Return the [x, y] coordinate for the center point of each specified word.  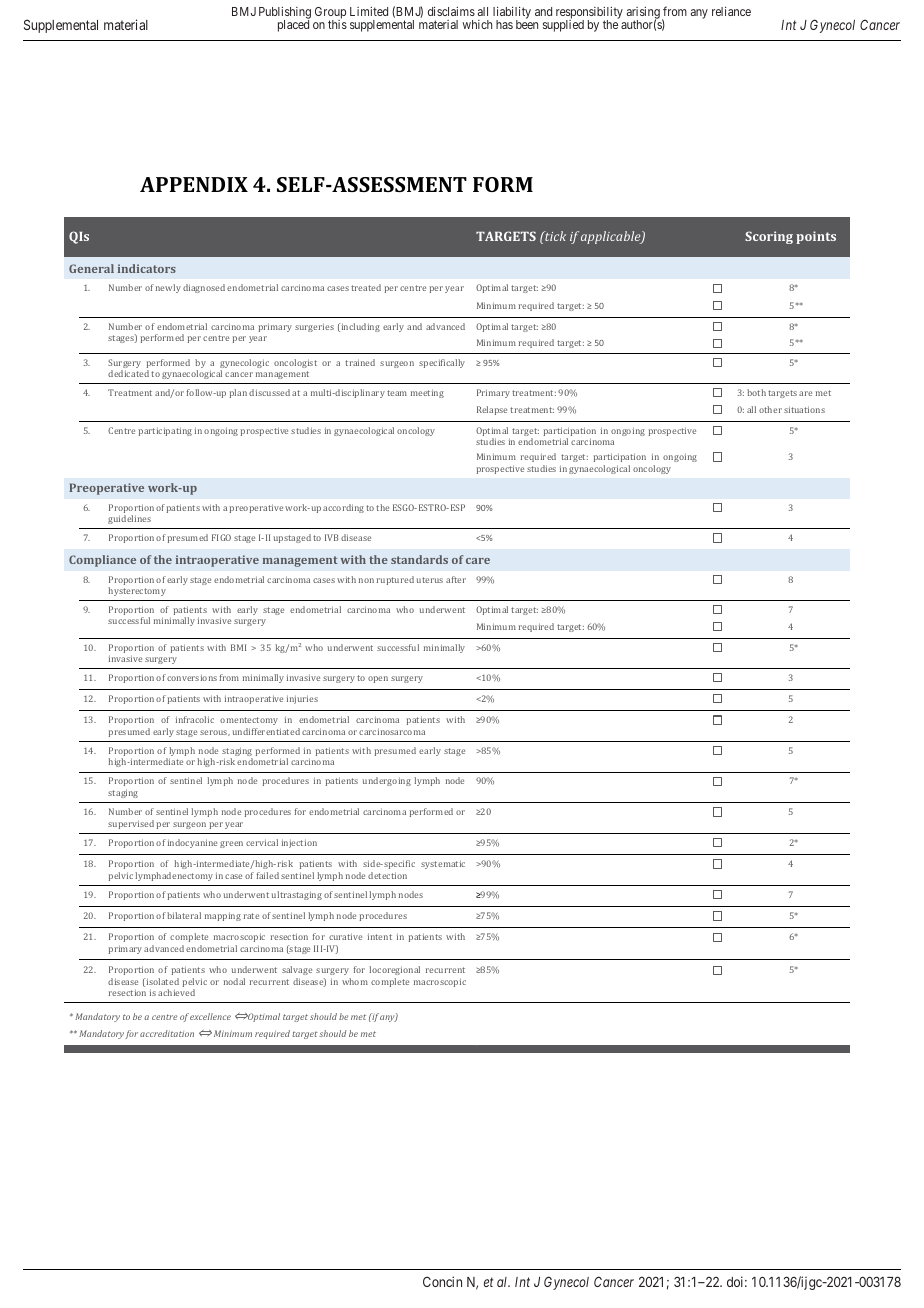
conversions [192, 677]
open [378, 679]
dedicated [128, 373]
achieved [176, 992]
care [478, 561]
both [756, 392]
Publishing [285, 14]
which [477, 24]
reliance [731, 11]
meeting [427, 393]
